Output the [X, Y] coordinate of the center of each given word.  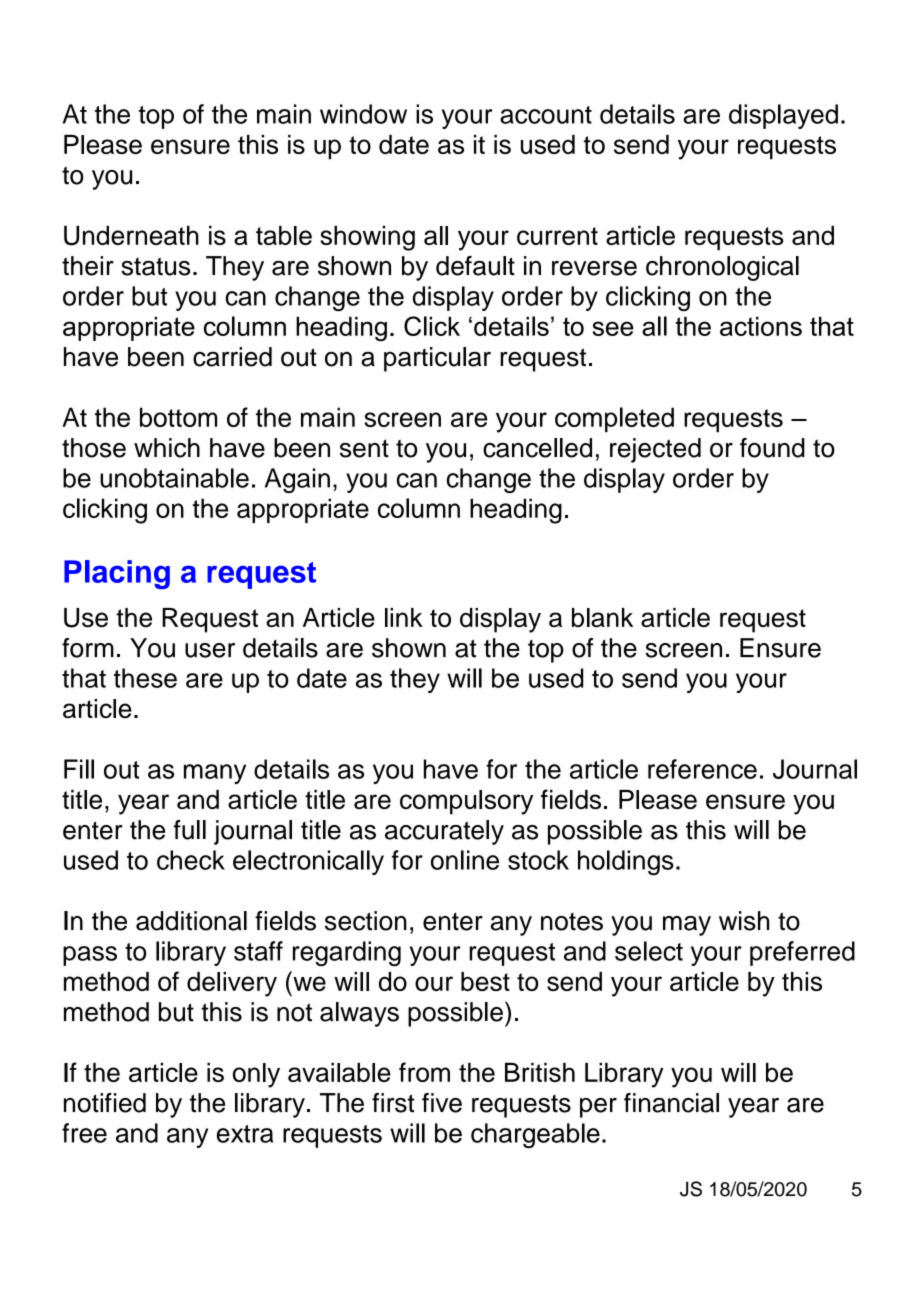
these [145, 678]
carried [232, 357]
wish [744, 921]
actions [761, 326]
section [366, 921]
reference [702, 769]
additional [191, 921]
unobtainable [174, 478]
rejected [655, 450]
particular [437, 359]
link [404, 617]
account [546, 115]
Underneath [131, 235]
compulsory [466, 802]
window [363, 114]
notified [105, 1103]
